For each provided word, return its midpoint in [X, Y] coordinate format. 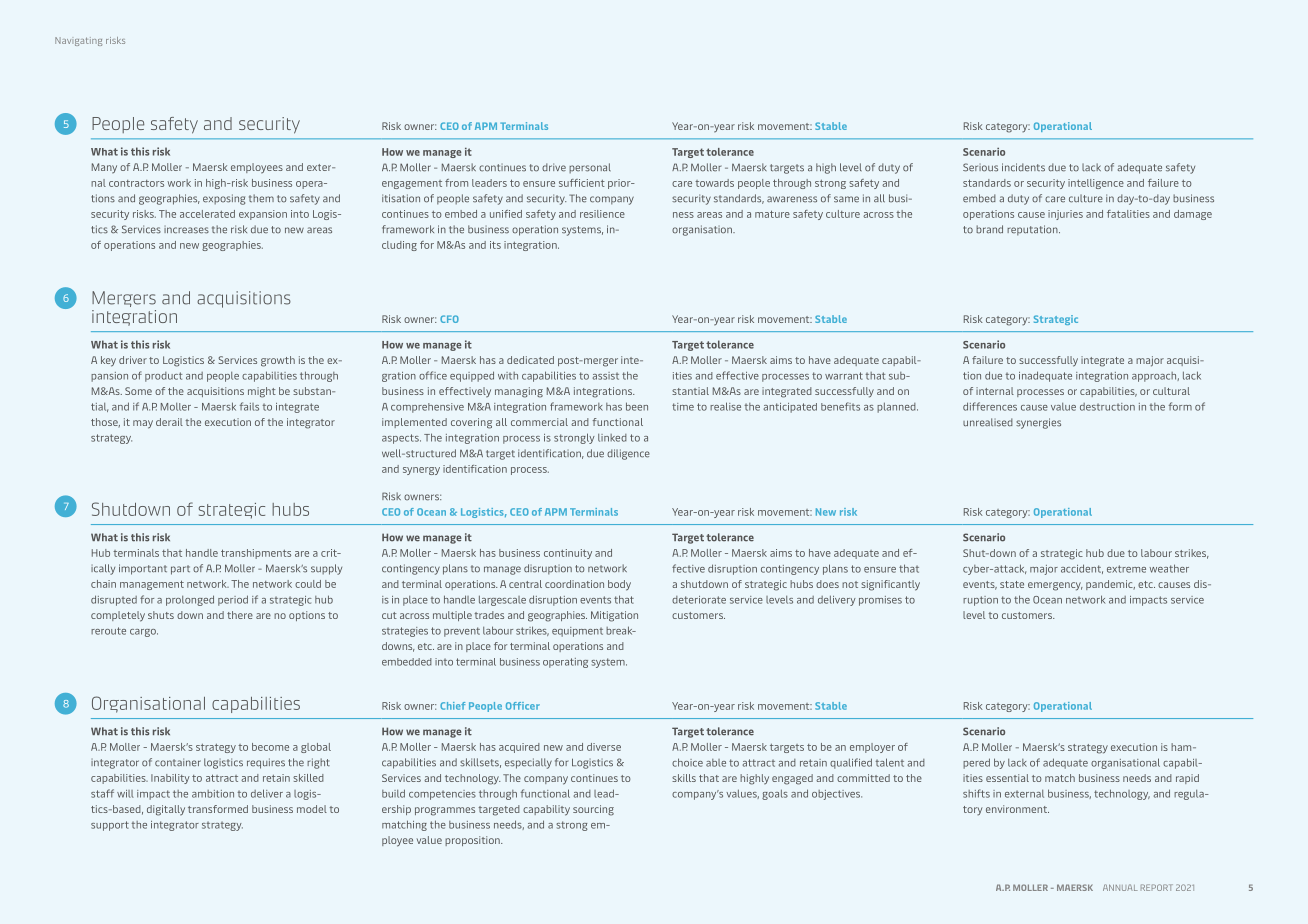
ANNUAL [1120, 887]
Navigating [78, 41]
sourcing [593, 810]
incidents [1023, 167]
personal [590, 168]
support [110, 826]
